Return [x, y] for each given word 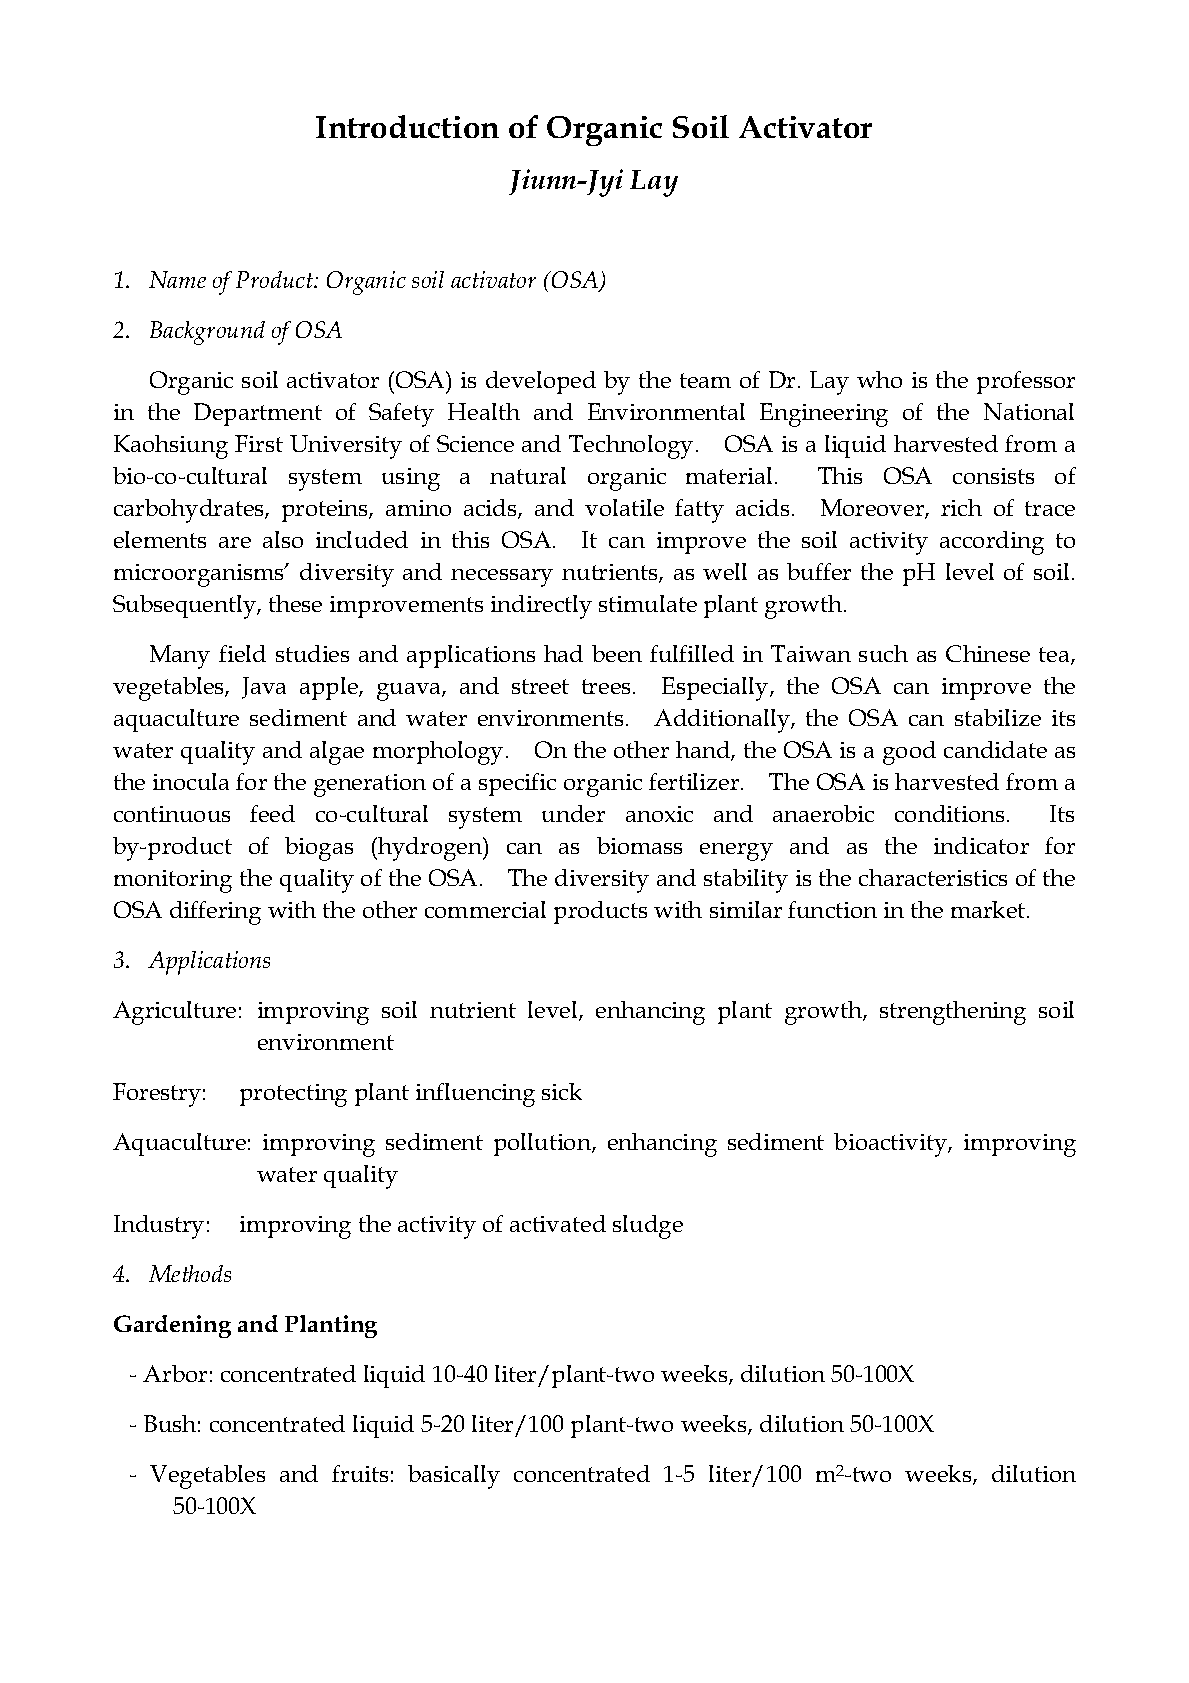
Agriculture [174, 1013]
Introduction [407, 126]
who [879, 379]
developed [541, 382]
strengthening [953, 1013]
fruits [360, 1473]
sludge [648, 1227]
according [992, 543]
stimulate [648, 603]
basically [454, 1477]
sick [562, 1091]
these [295, 603]
